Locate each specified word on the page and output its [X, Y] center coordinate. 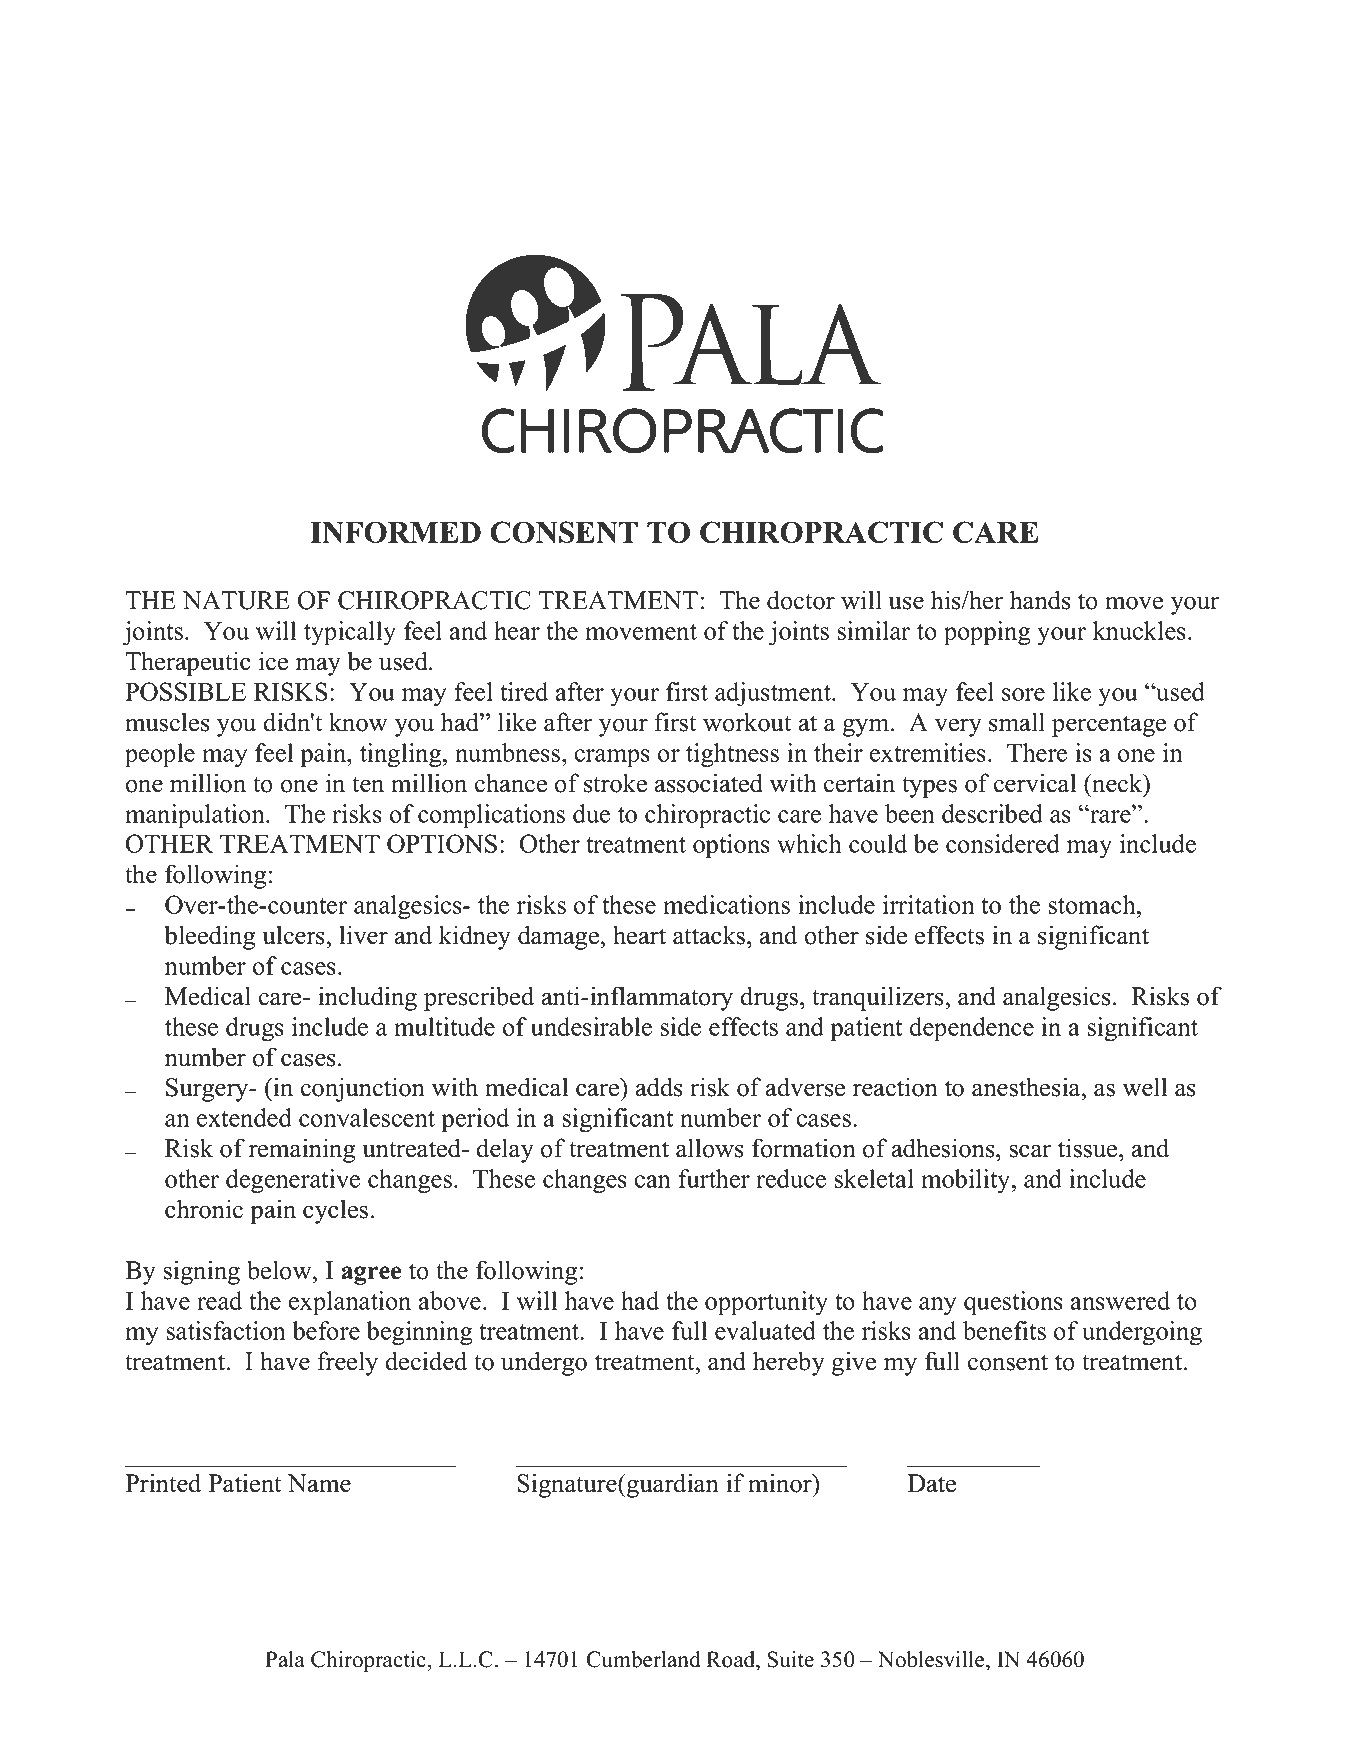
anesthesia [1026, 1087]
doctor [801, 600]
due [591, 813]
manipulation [196, 816]
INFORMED [395, 532]
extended [244, 1117]
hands [1040, 600]
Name [319, 1483]
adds [659, 1087]
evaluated [765, 1330]
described [992, 813]
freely [347, 1363]
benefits [1004, 1330]
